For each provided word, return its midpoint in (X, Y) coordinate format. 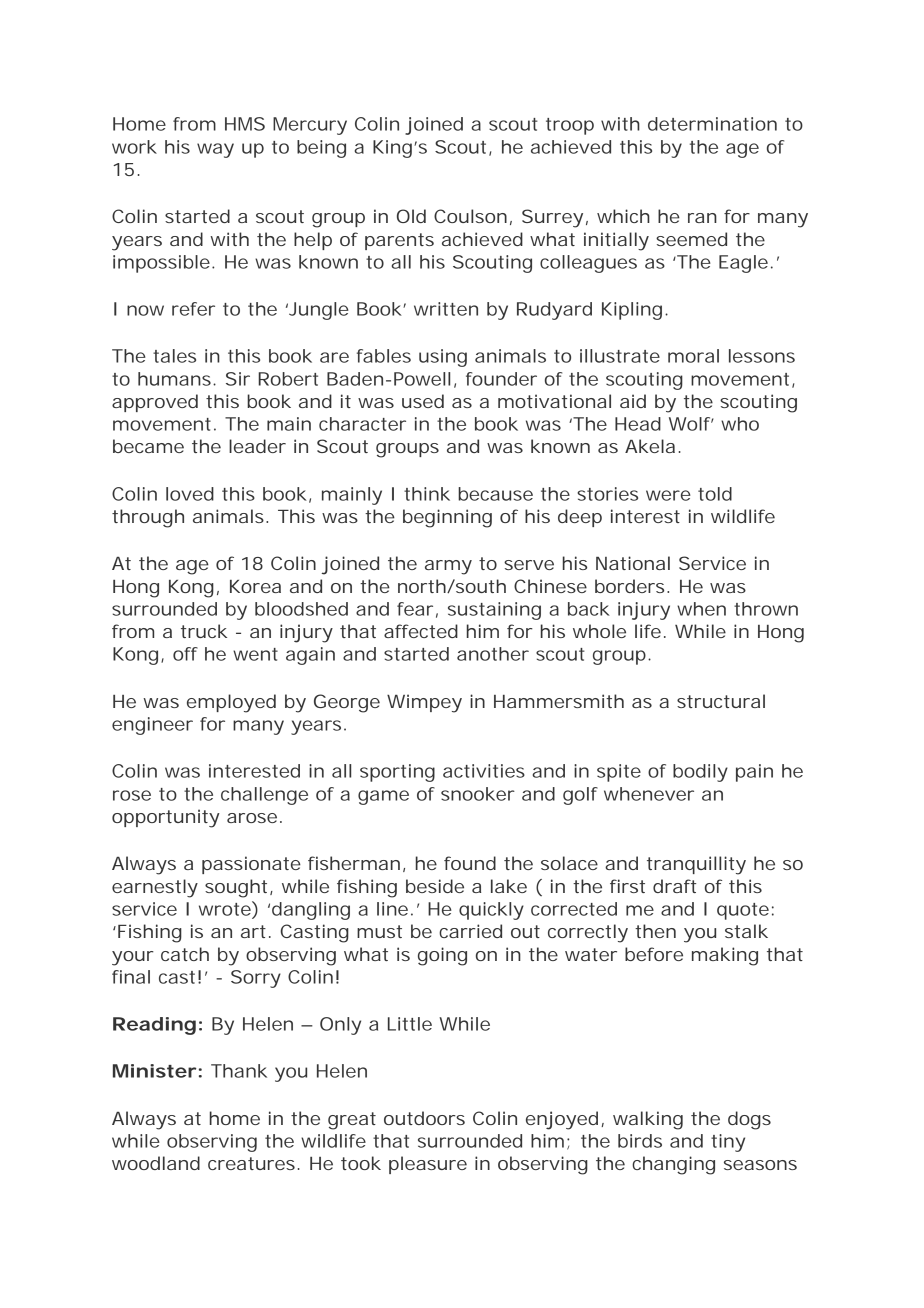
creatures (254, 1163)
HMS (245, 124)
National (633, 563)
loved (190, 494)
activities (484, 771)
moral (693, 356)
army (448, 567)
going (442, 956)
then (655, 931)
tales (174, 356)
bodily (700, 773)
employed (231, 703)
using (443, 358)
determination (712, 124)
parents (399, 241)
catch (185, 954)
